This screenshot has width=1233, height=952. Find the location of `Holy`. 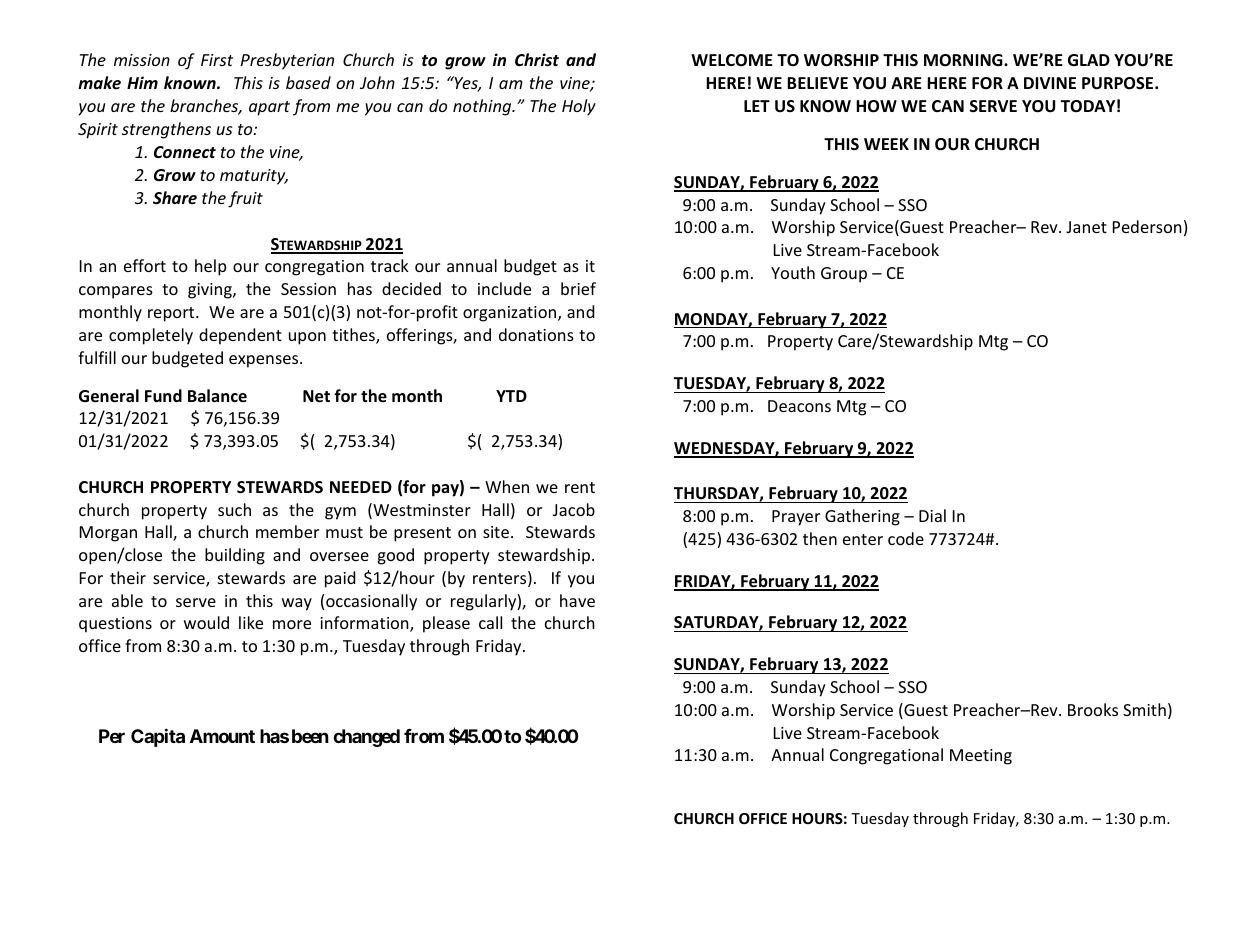

Holy is located at coordinates (579, 107).
